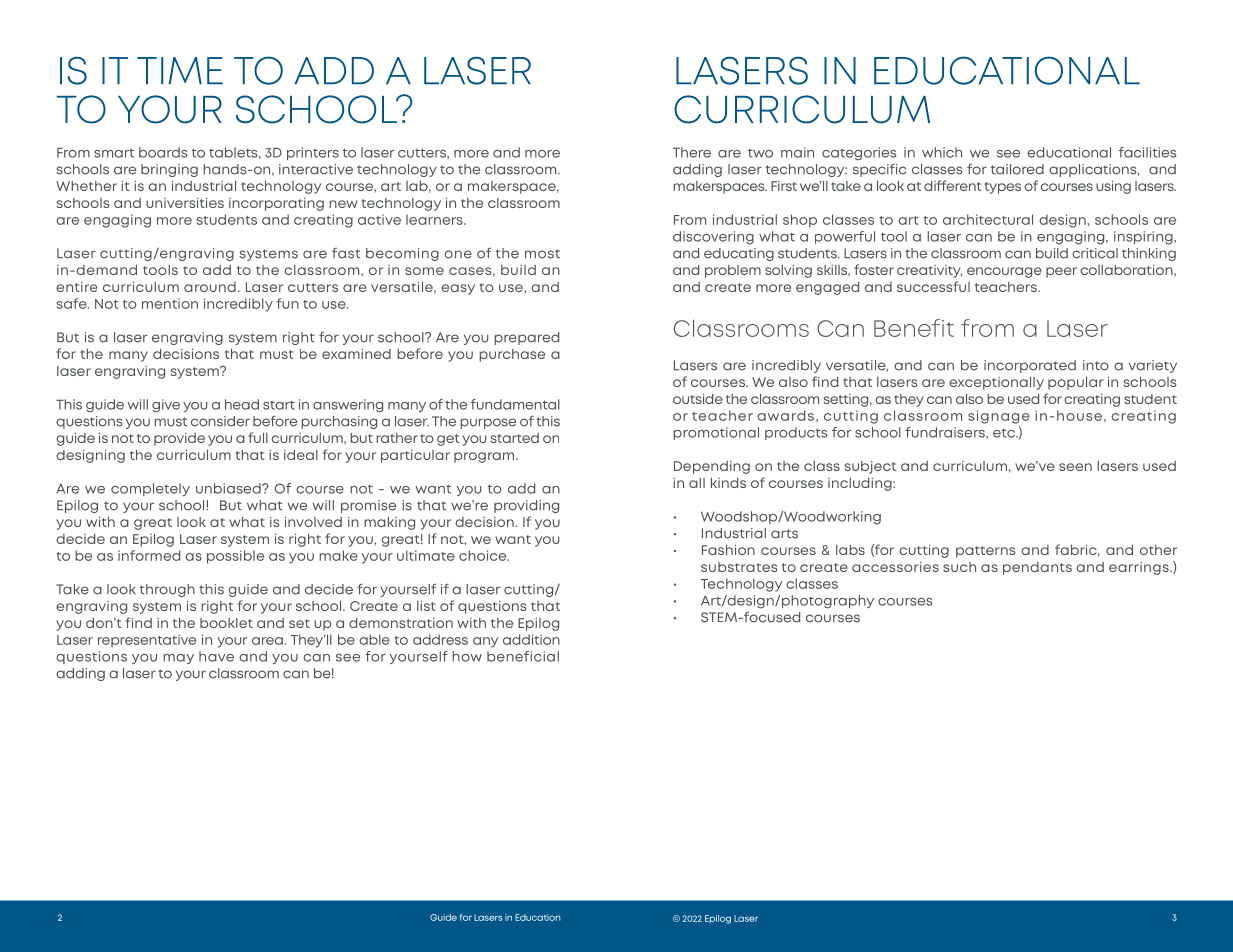  I want to click on pendants, so click(1037, 568).
